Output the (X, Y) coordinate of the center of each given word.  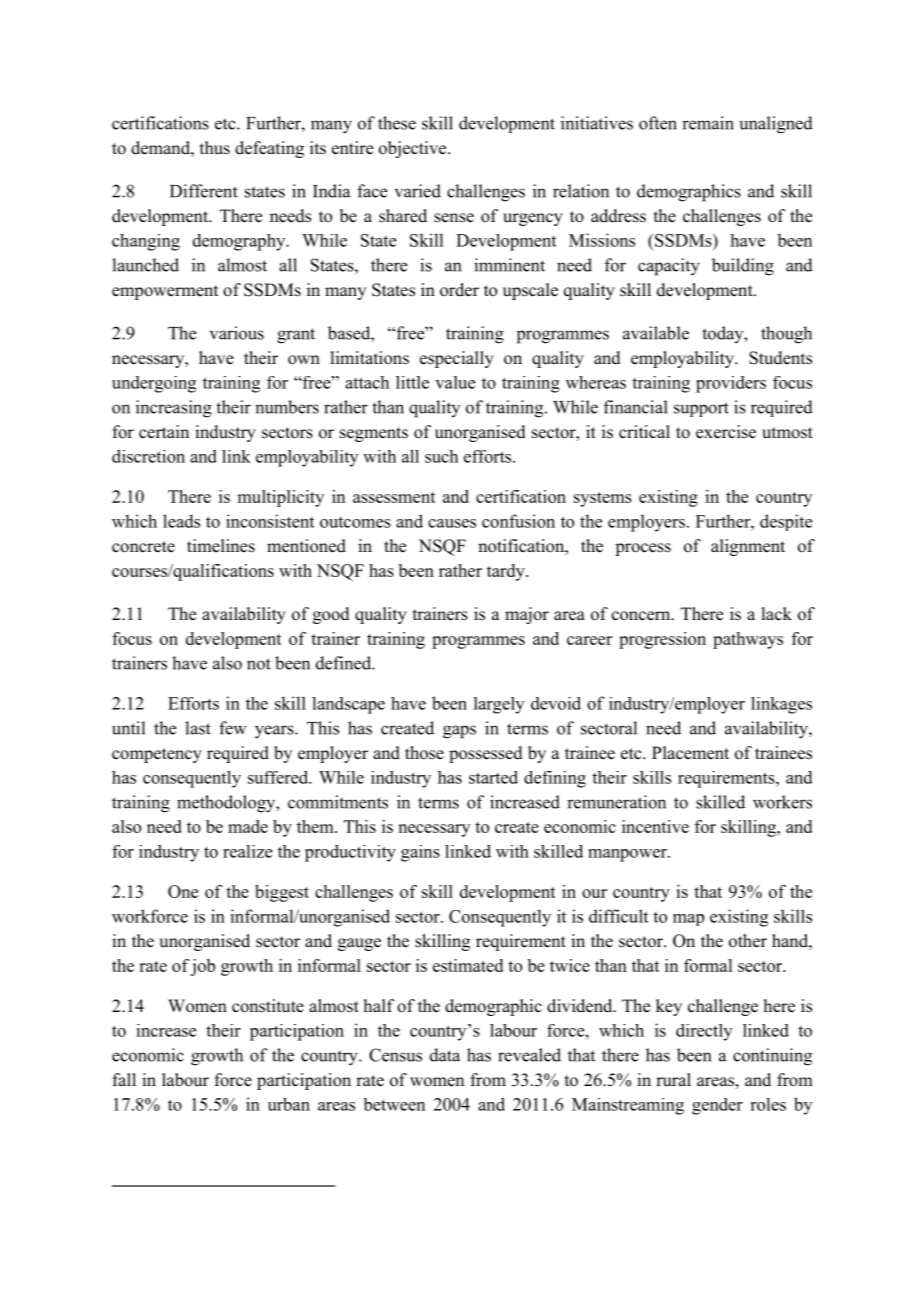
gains (420, 853)
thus (215, 148)
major (527, 615)
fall (124, 1079)
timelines (221, 546)
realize (247, 851)
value (455, 382)
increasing (174, 409)
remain (708, 123)
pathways (748, 640)
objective (412, 149)
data (445, 1055)
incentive (655, 826)
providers (731, 384)
